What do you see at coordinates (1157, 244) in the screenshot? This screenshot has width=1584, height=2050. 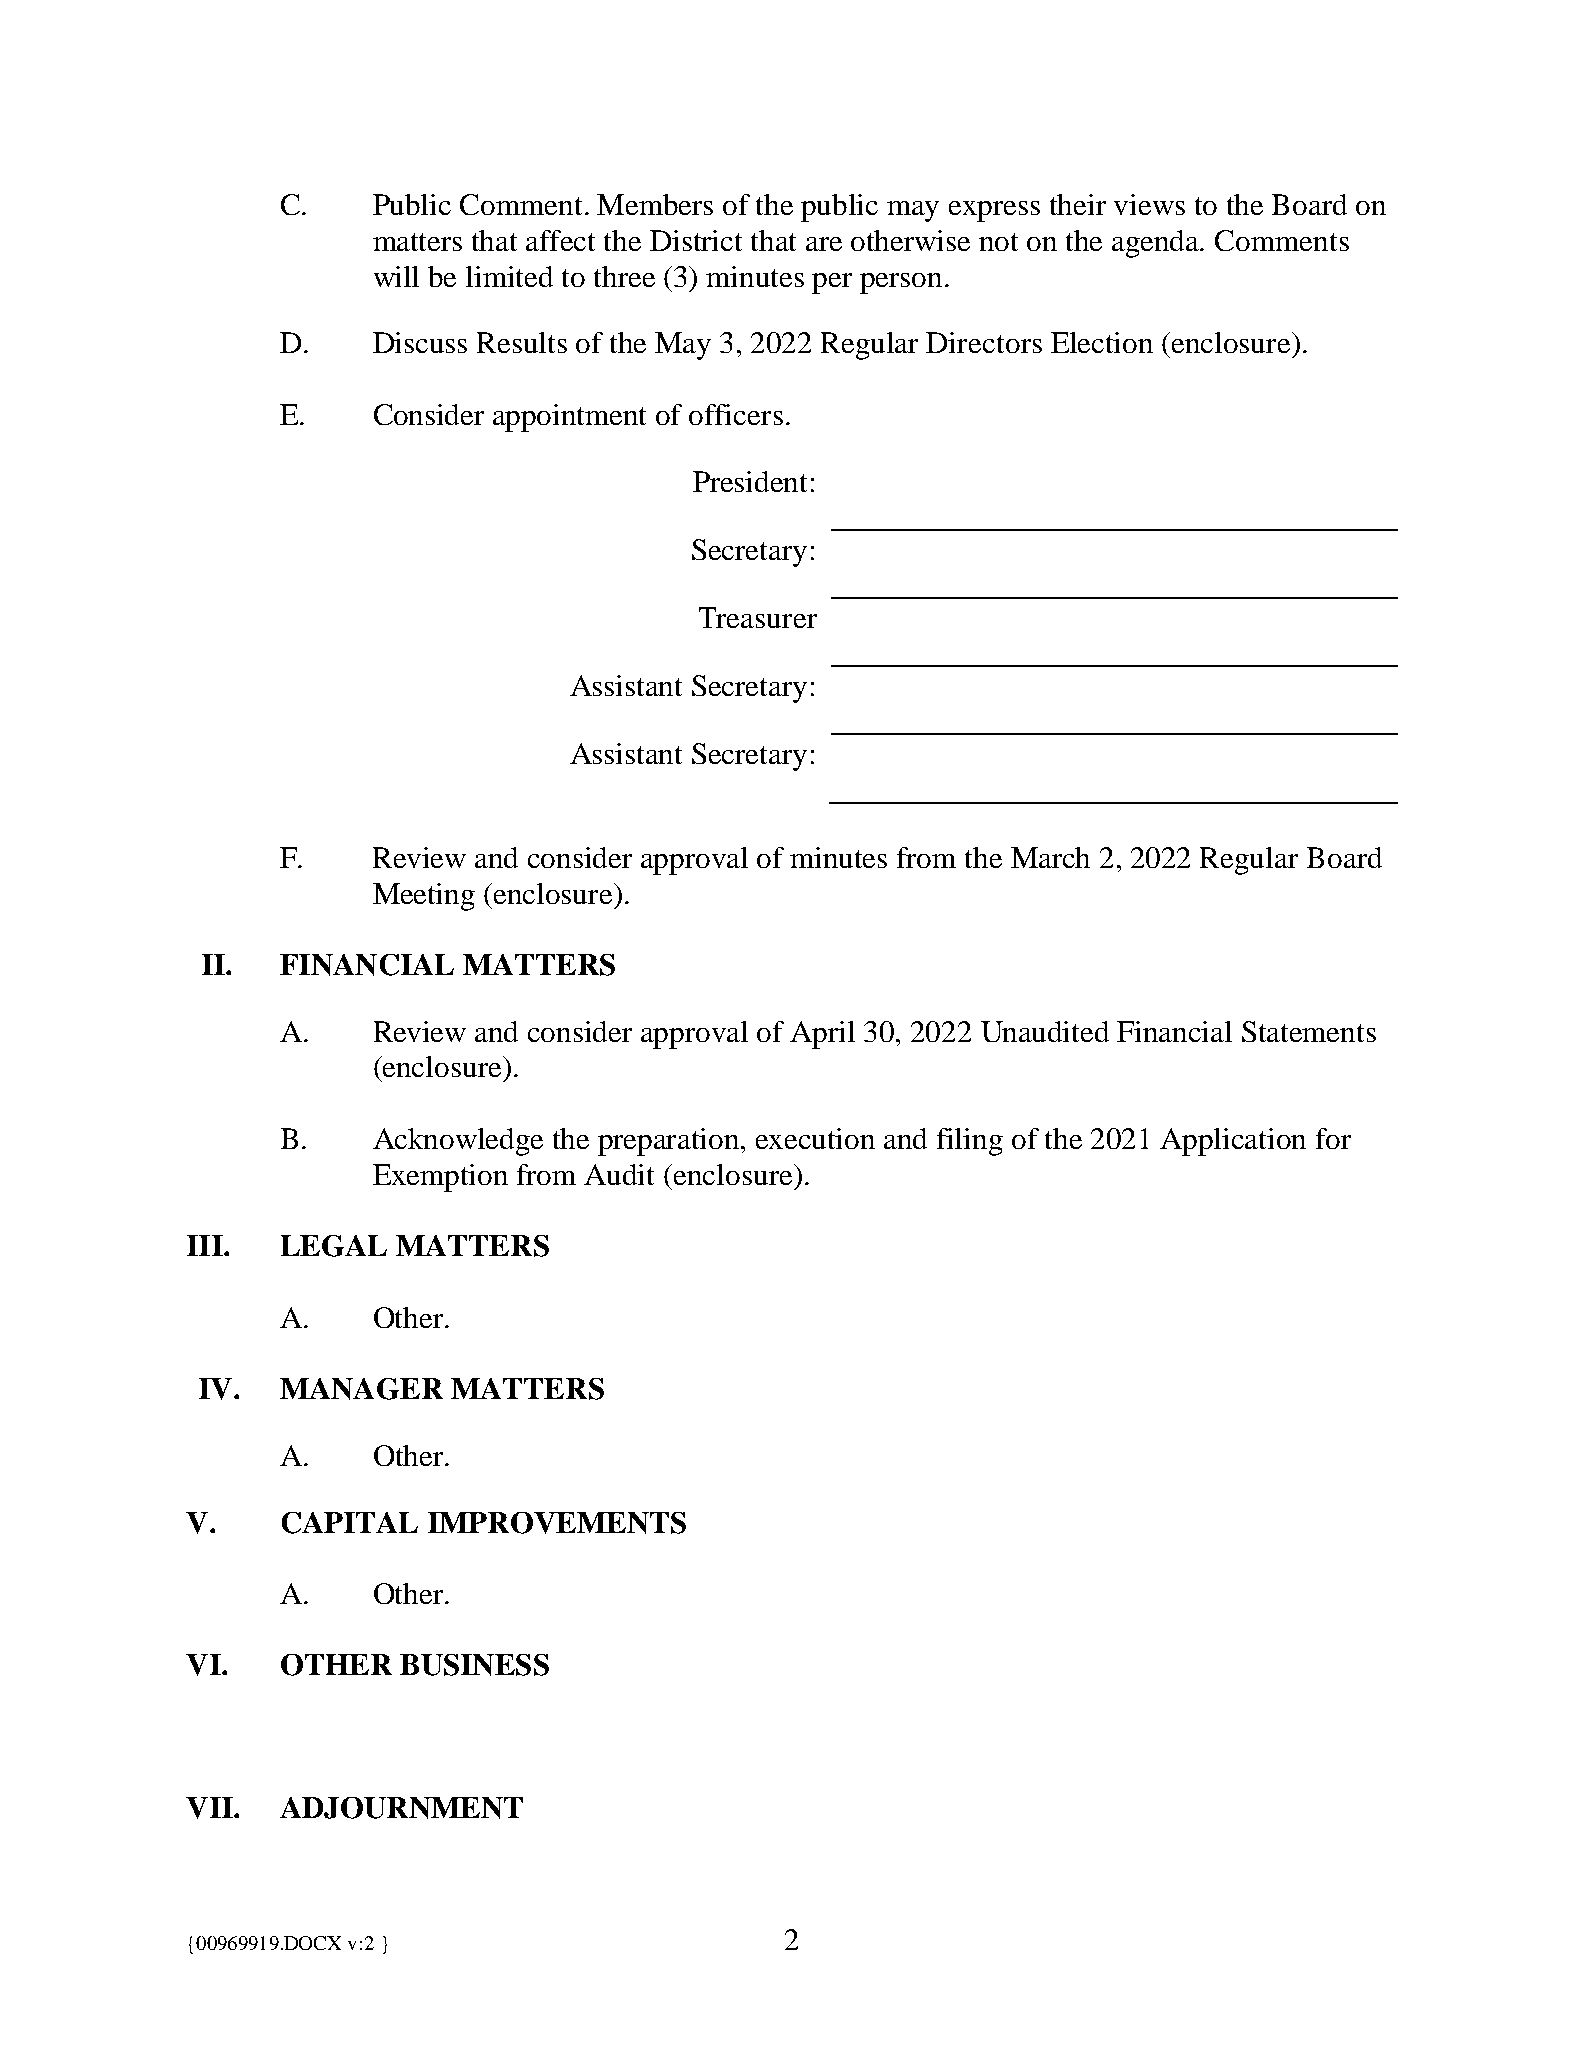 I see `agenda` at bounding box center [1157, 244].
